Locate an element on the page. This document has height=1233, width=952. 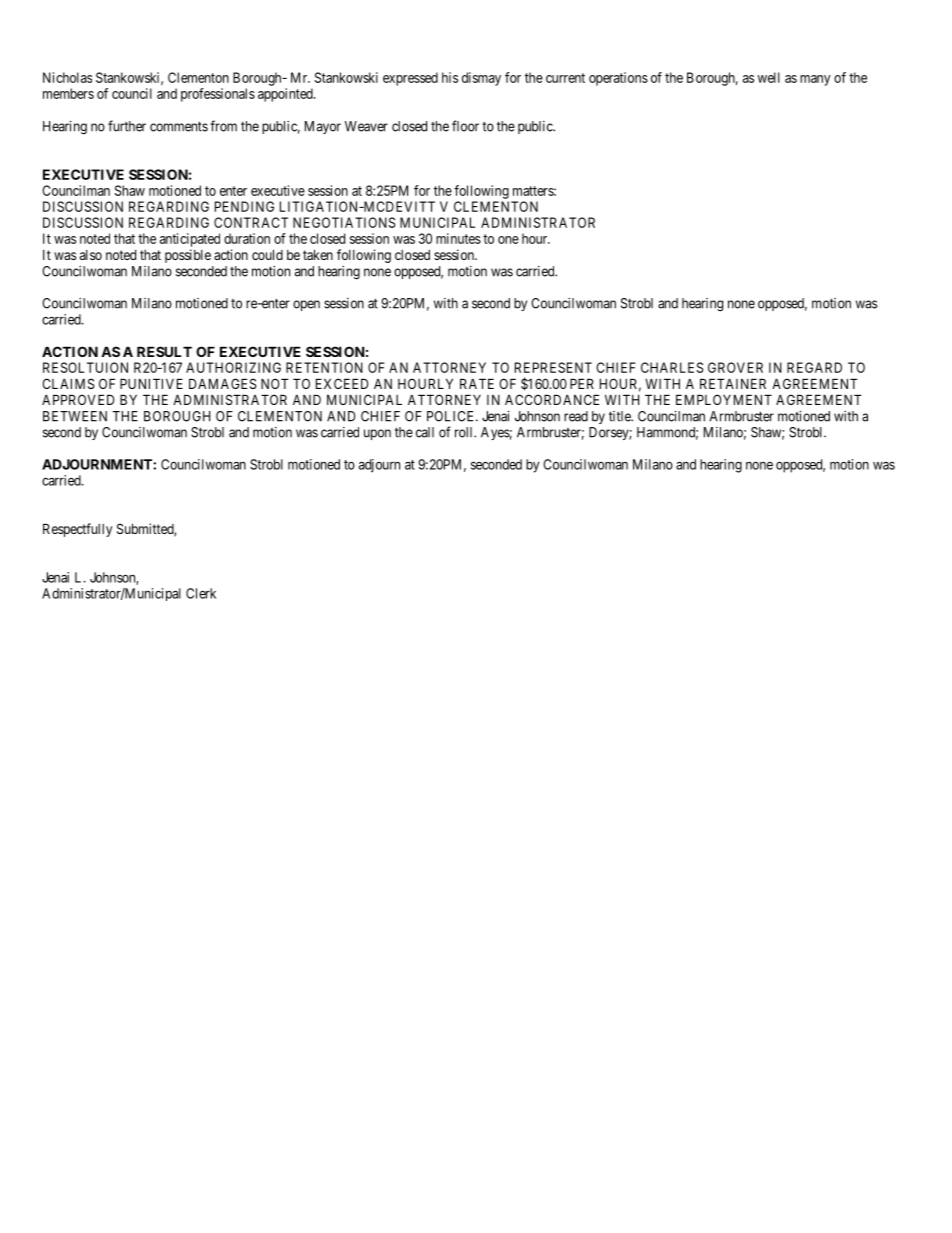
RETAINER is located at coordinates (733, 383).
